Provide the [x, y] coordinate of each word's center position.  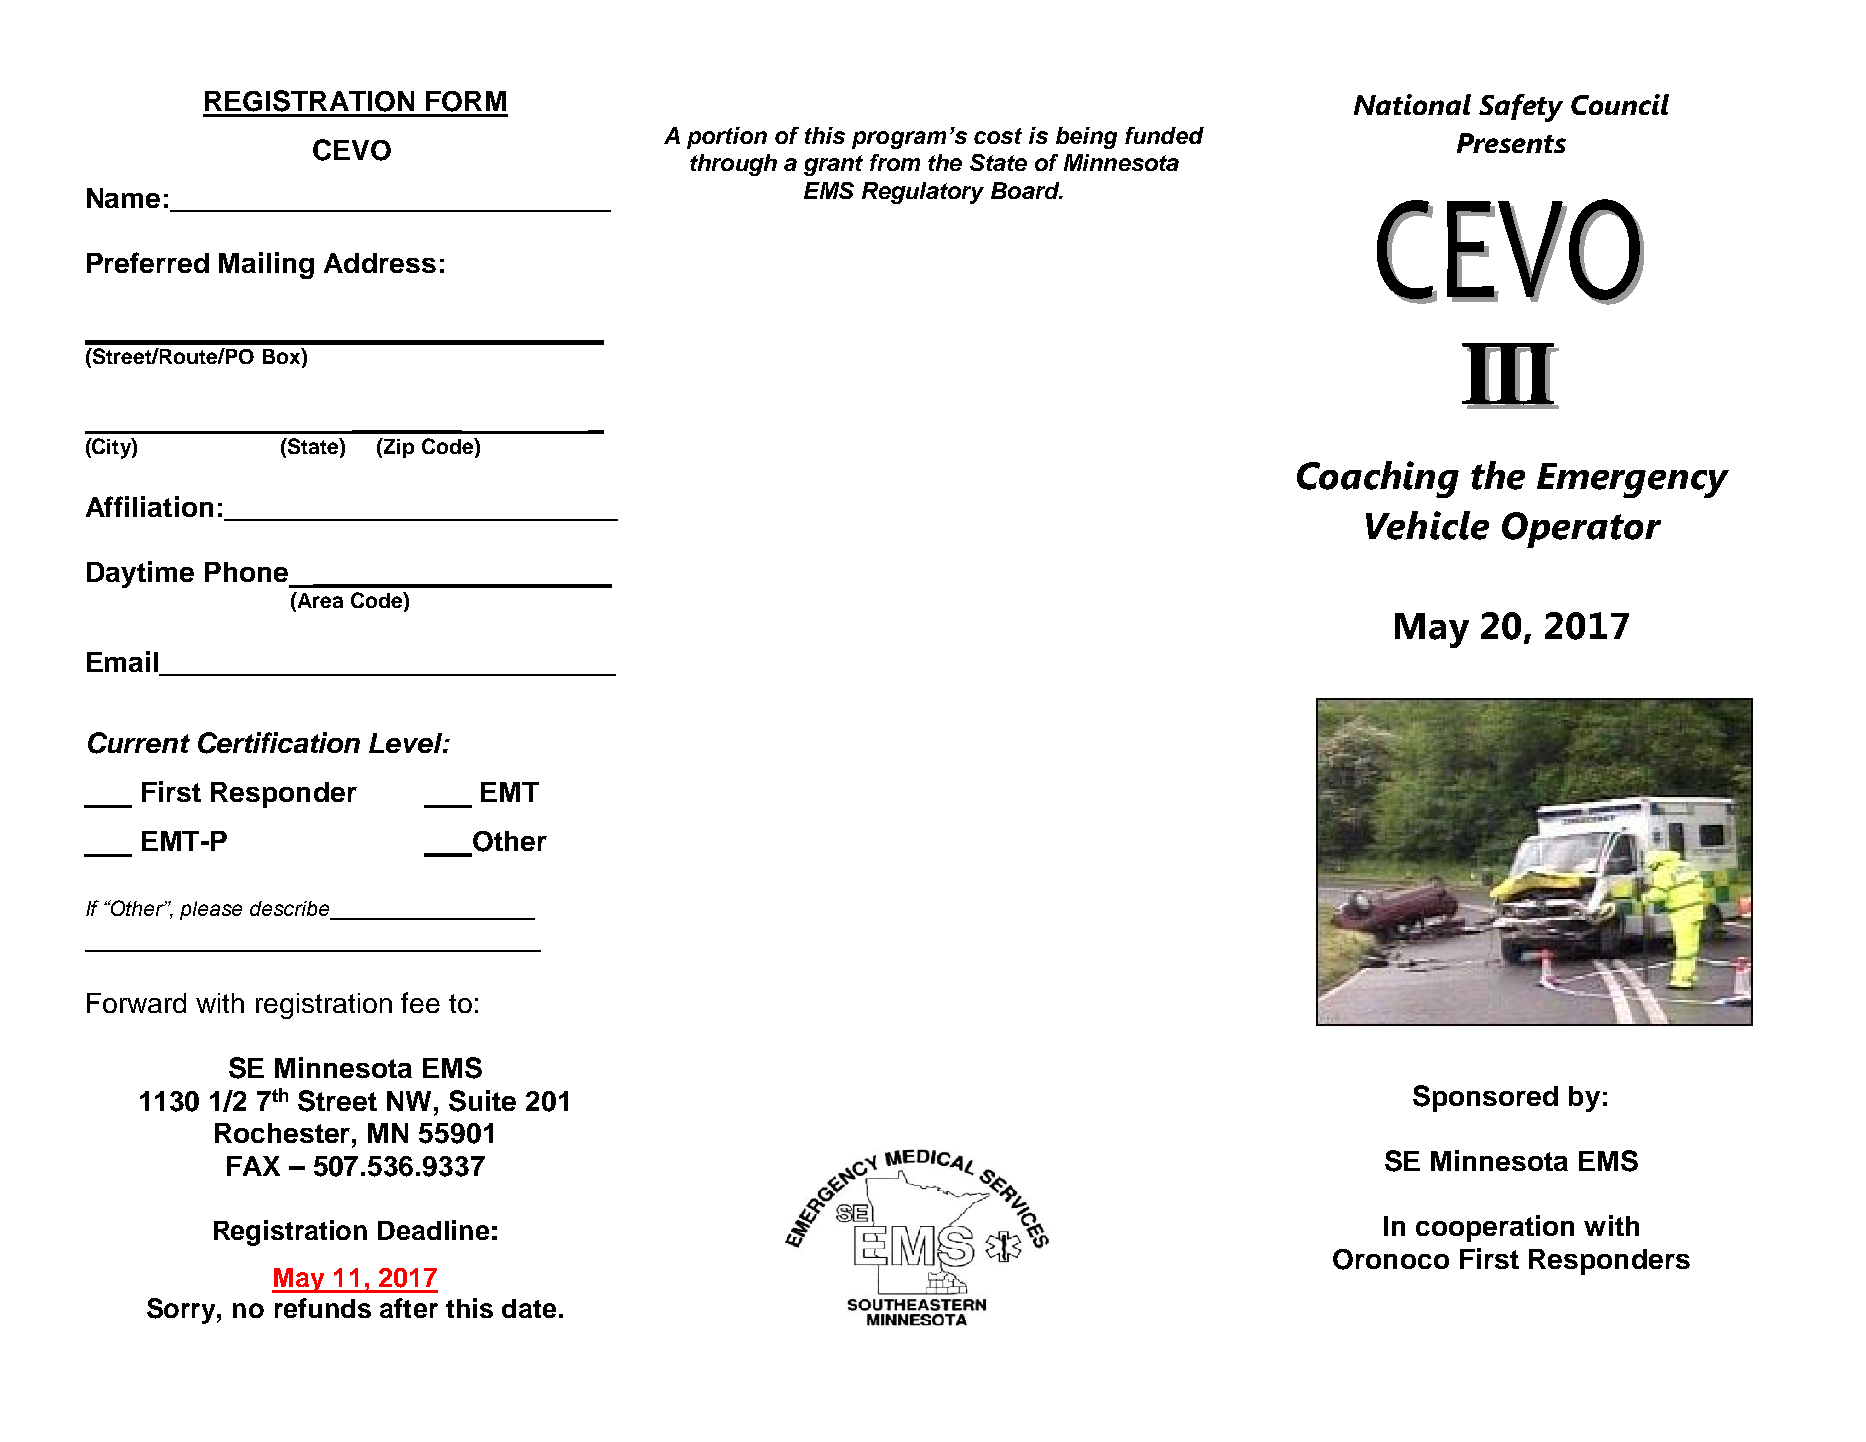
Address [380, 263]
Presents [1511, 143]
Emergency [1633, 480]
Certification [279, 743]
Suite [482, 1101]
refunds [323, 1308]
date [529, 1308]
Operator [1581, 530]
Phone [246, 572]
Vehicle [1427, 525]
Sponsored [1485, 1098]
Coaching [1378, 479]
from [895, 162]
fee [420, 1002]
